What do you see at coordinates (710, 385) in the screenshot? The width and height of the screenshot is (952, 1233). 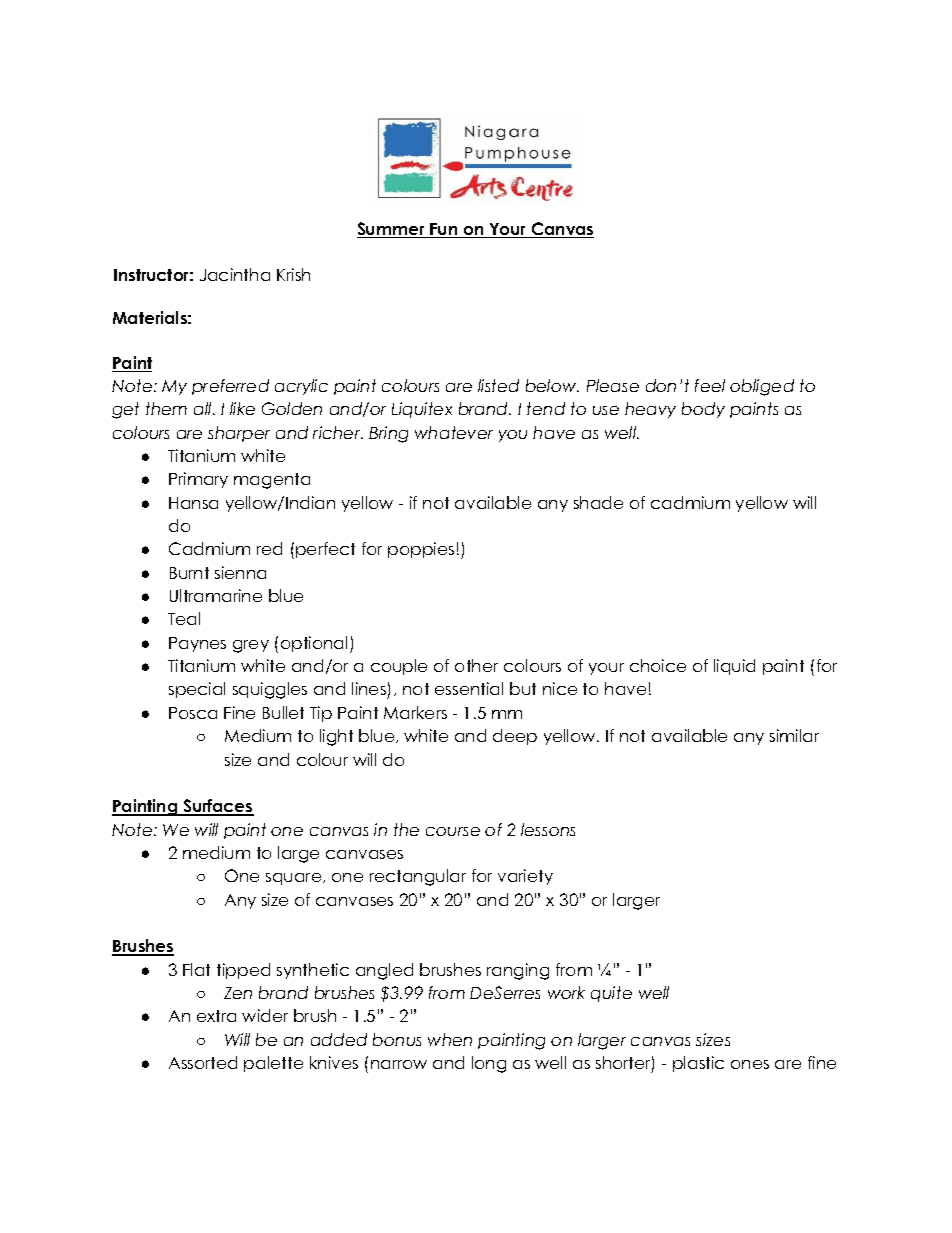 I see `feel` at bounding box center [710, 385].
